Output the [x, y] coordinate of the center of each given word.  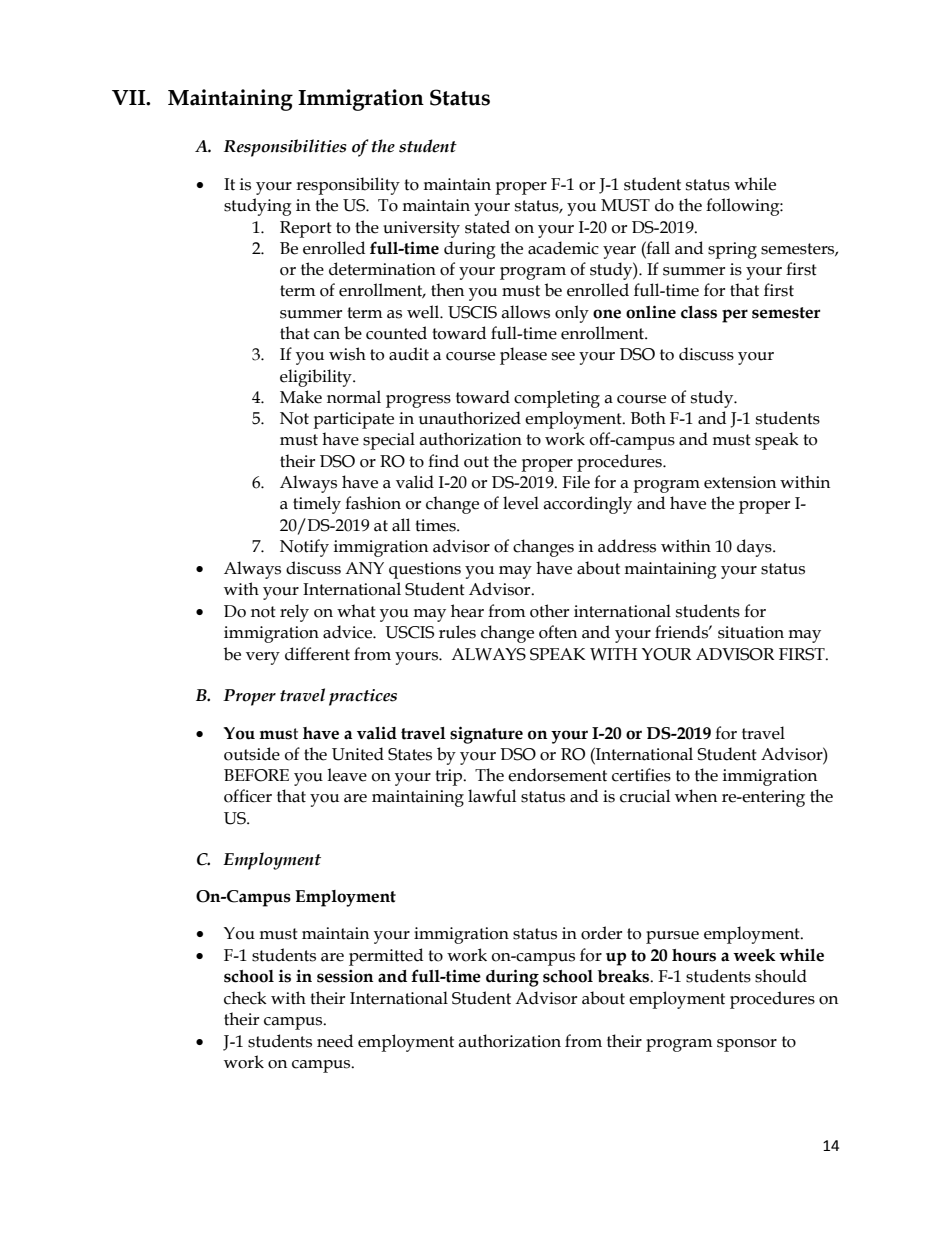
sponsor [747, 1045]
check [245, 998]
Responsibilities [285, 148]
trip [450, 777]
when [696, 796]
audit [409, 354]
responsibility [348, 186]
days [755, 548]
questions [425, 570]
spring [732, 250]
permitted [386, 957]
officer [248, 796]
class [699, 312]
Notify [304, 548]
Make [301, 397]
